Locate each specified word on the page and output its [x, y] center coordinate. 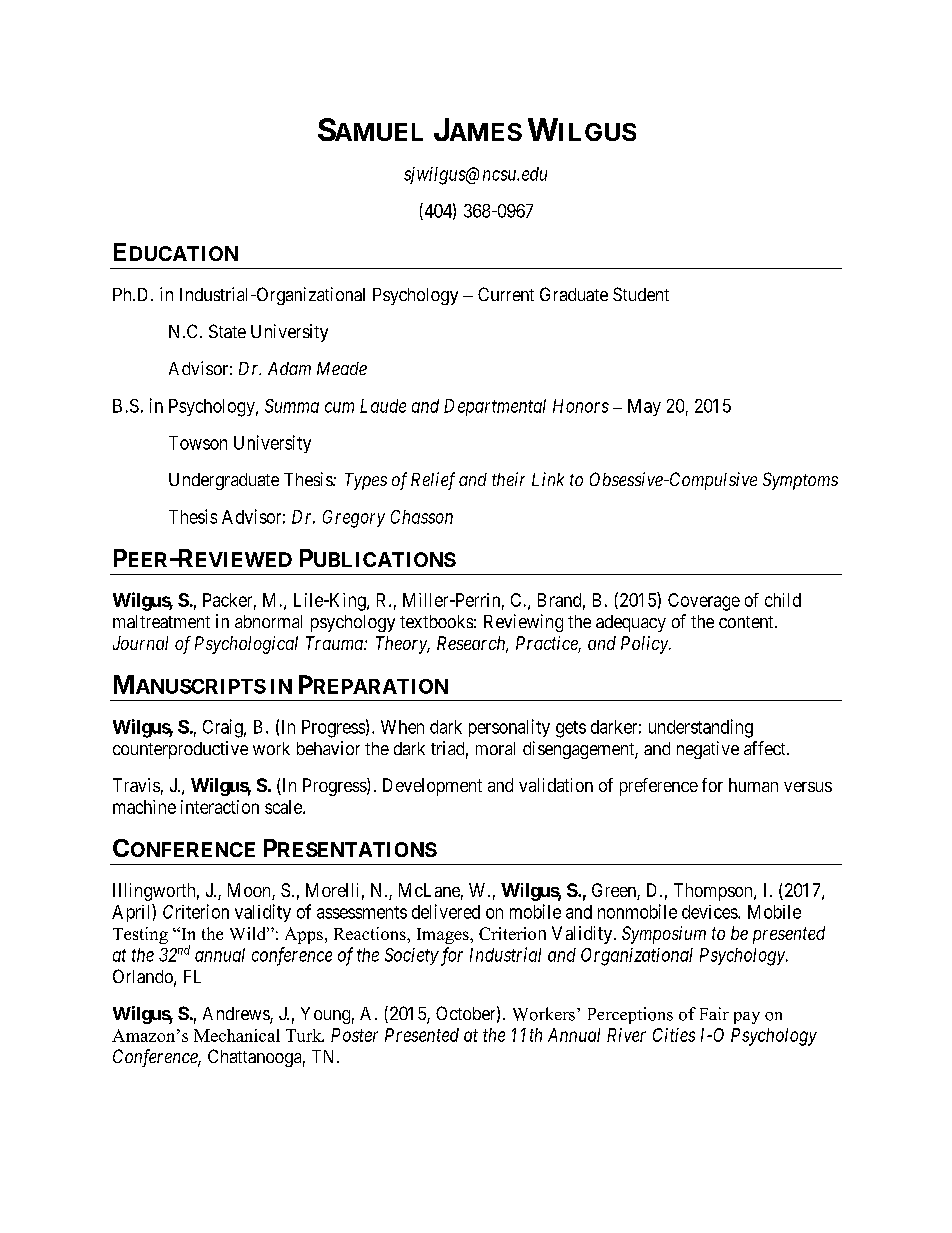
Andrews [237, 1015]
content [747, 622]
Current [506, 294]
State [227, 331]
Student [641, 294]
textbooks [436, 621]
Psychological [246, 645]
